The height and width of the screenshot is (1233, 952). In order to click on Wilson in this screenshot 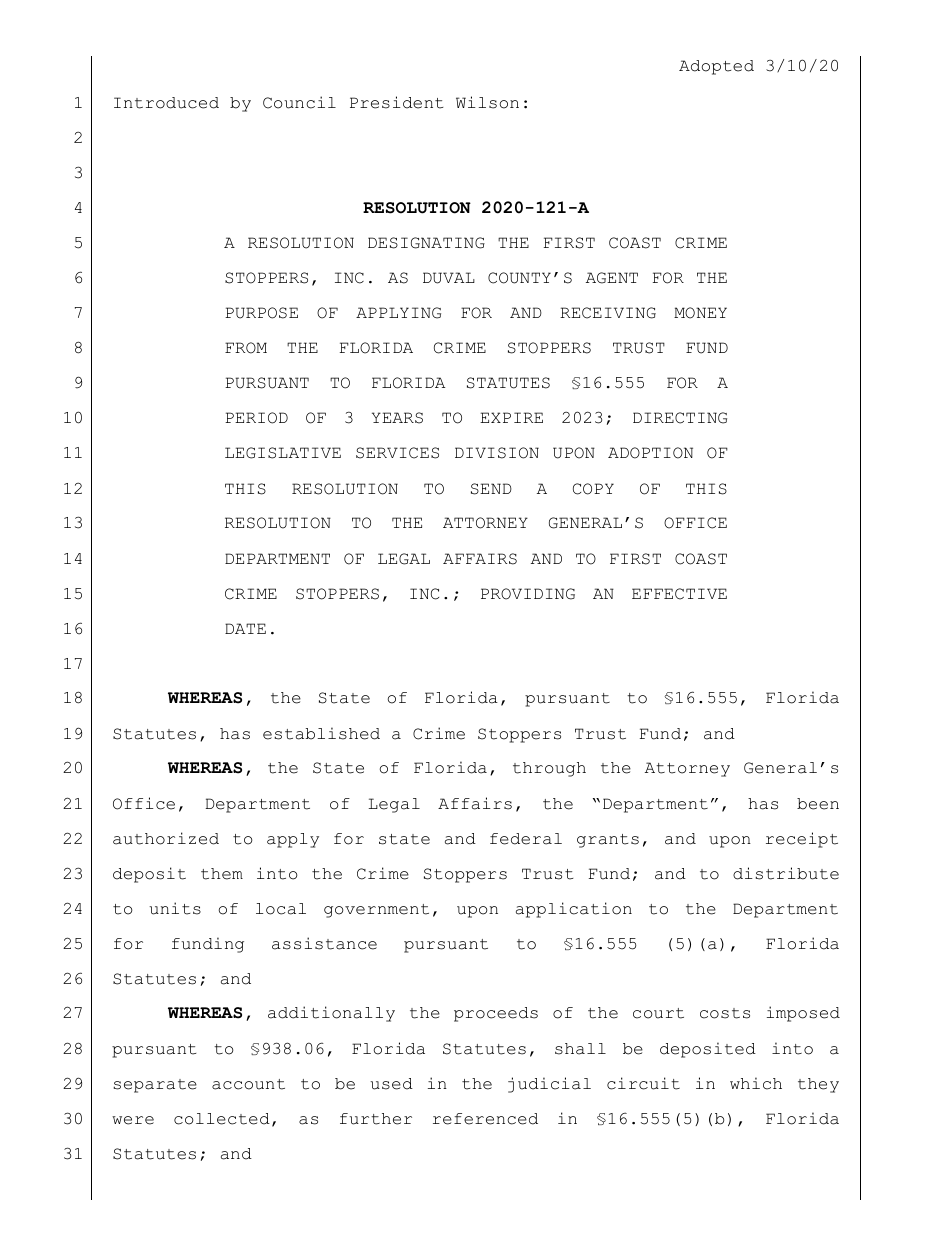, I will do `click(487, 102)`.
